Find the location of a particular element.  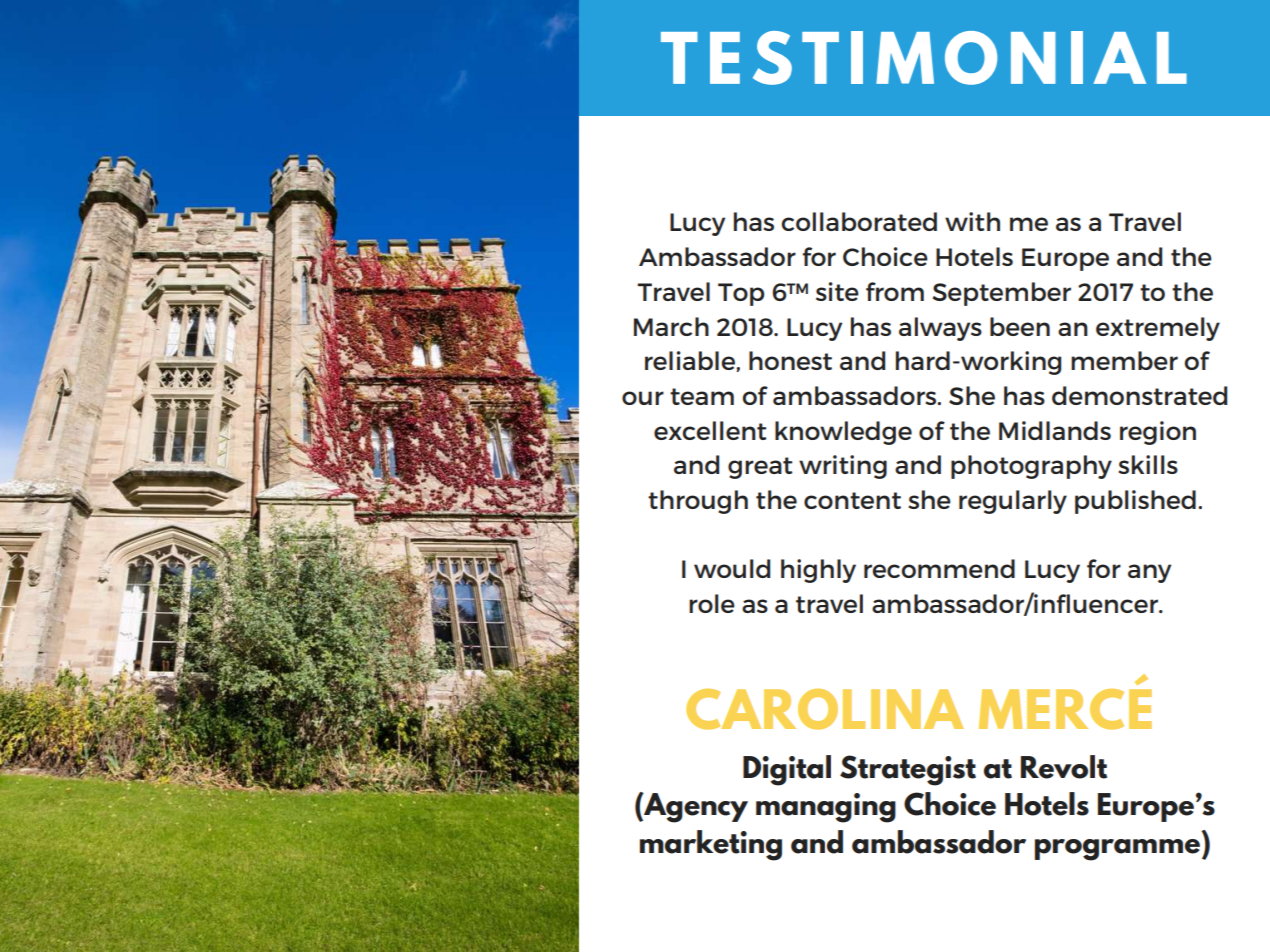

programme is located at coordinates (1117, 850).
